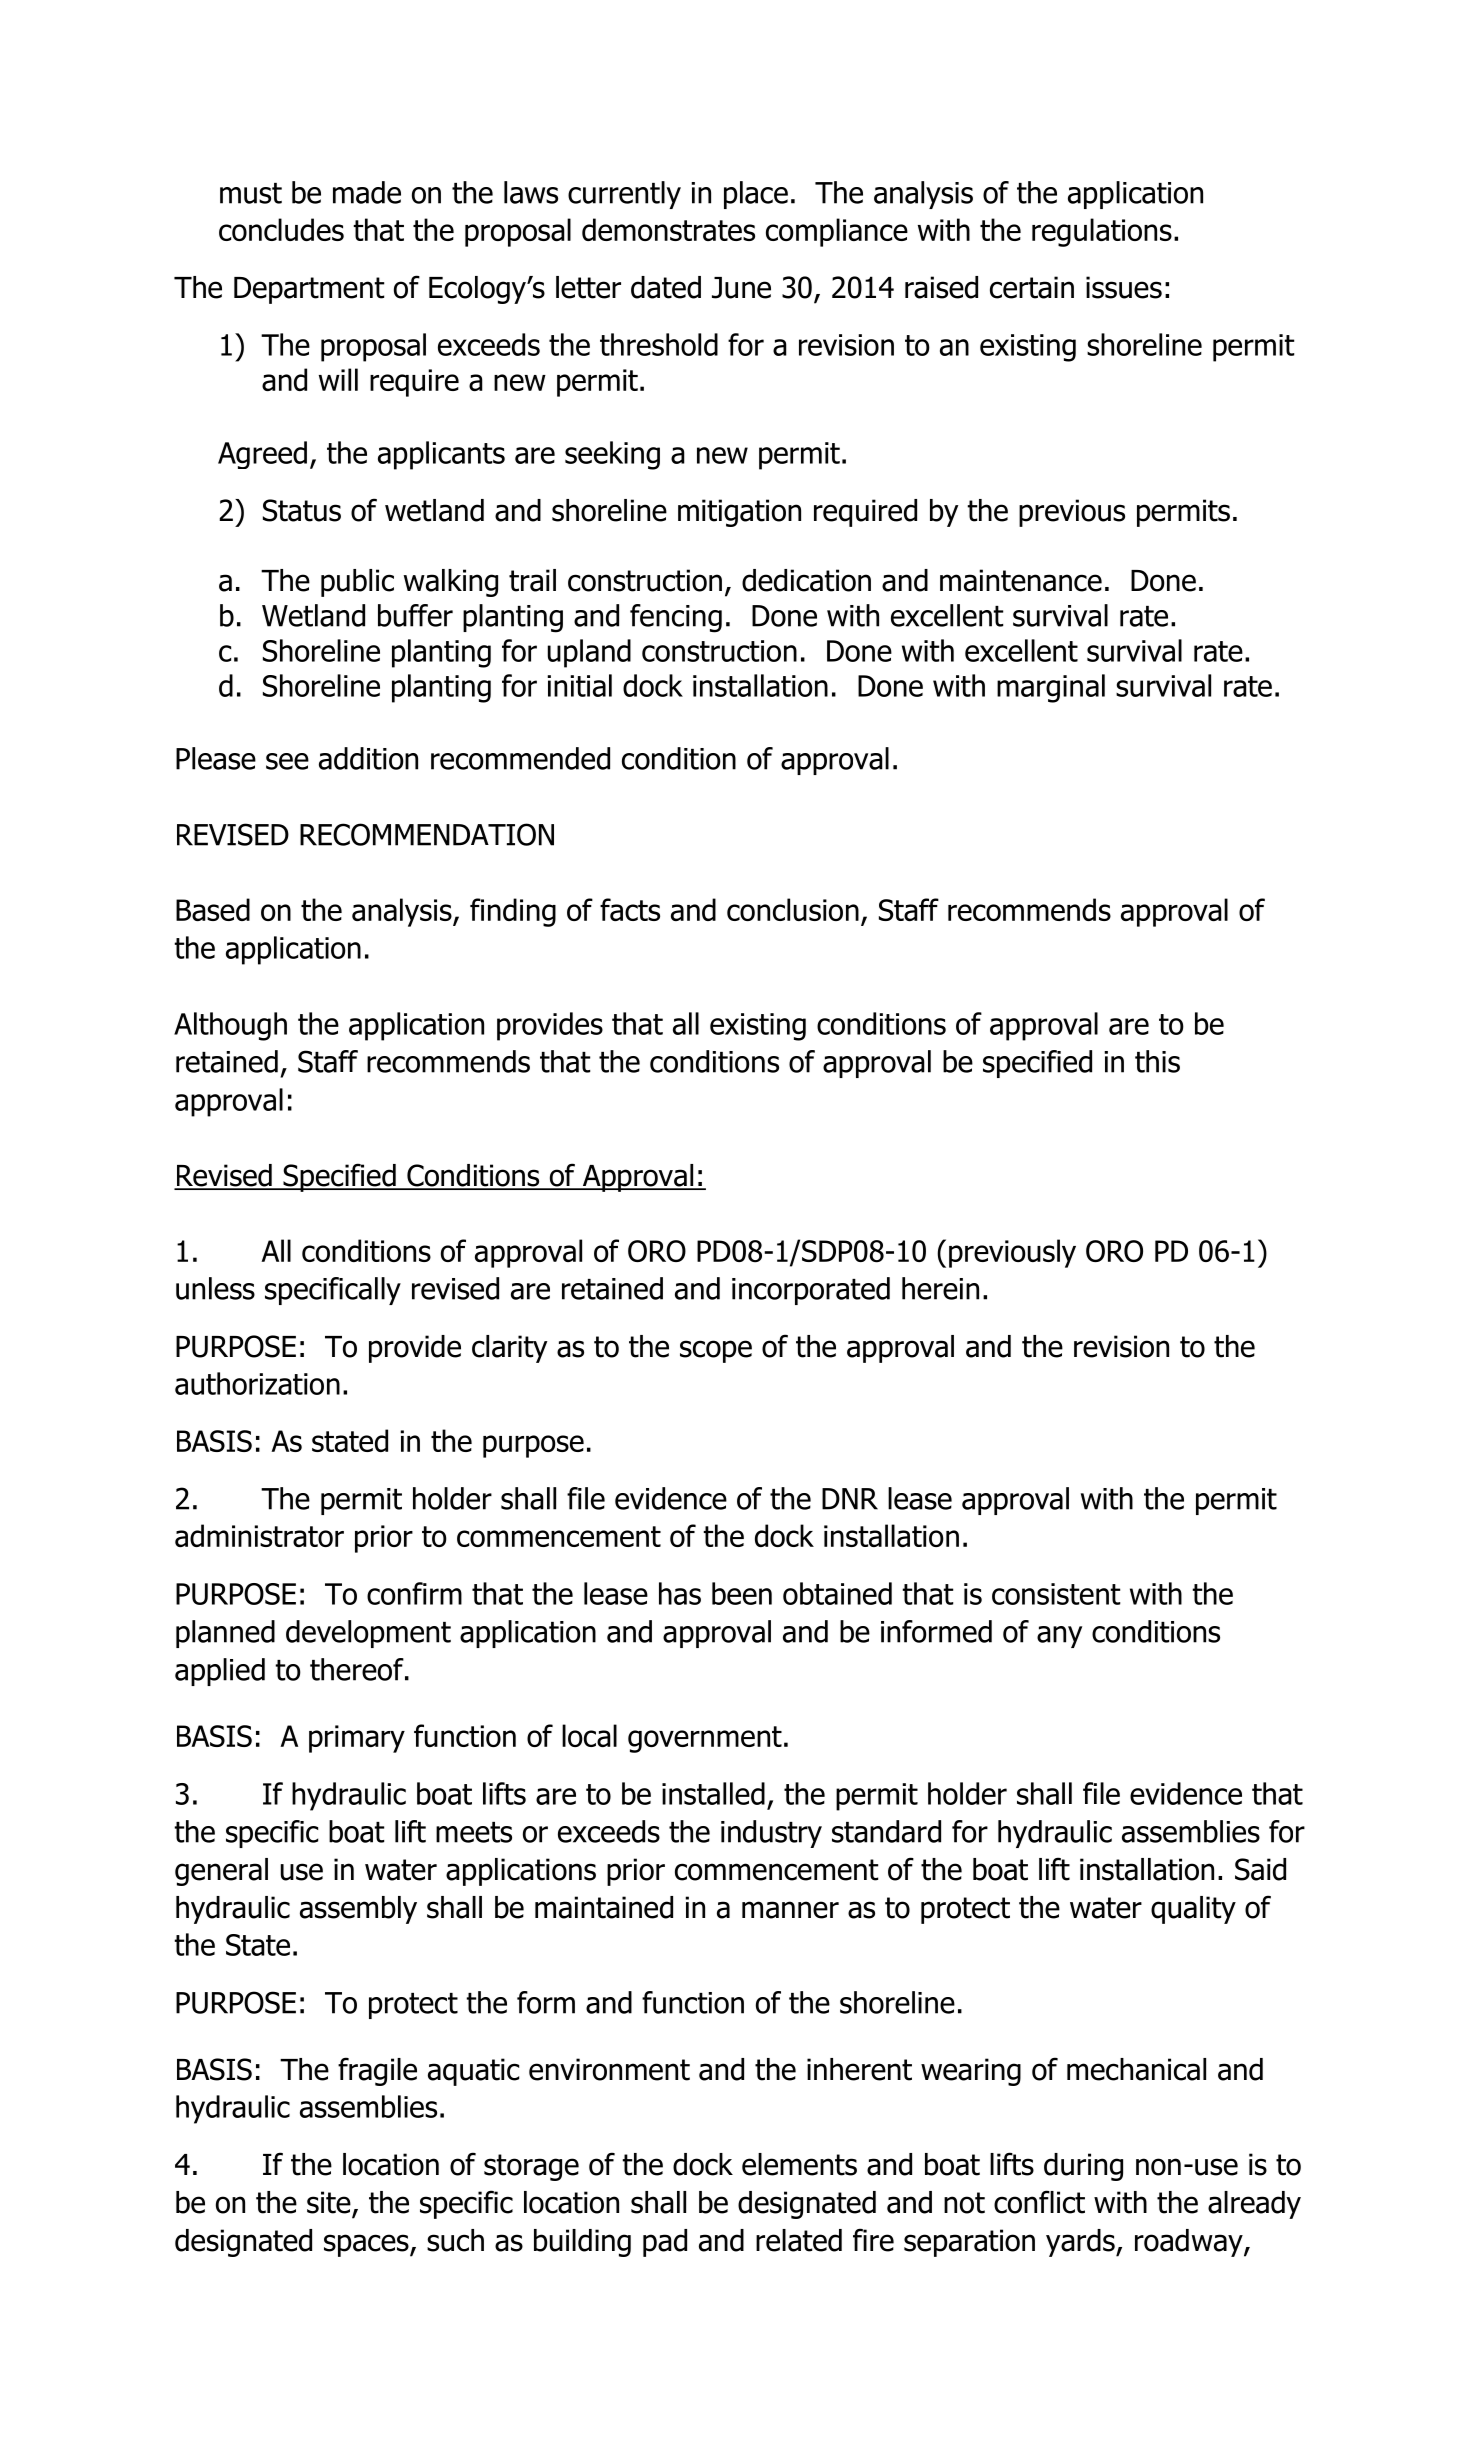  Describe the element at coordinates (705, 1739) in the screenshot. I see `government` at that location.
